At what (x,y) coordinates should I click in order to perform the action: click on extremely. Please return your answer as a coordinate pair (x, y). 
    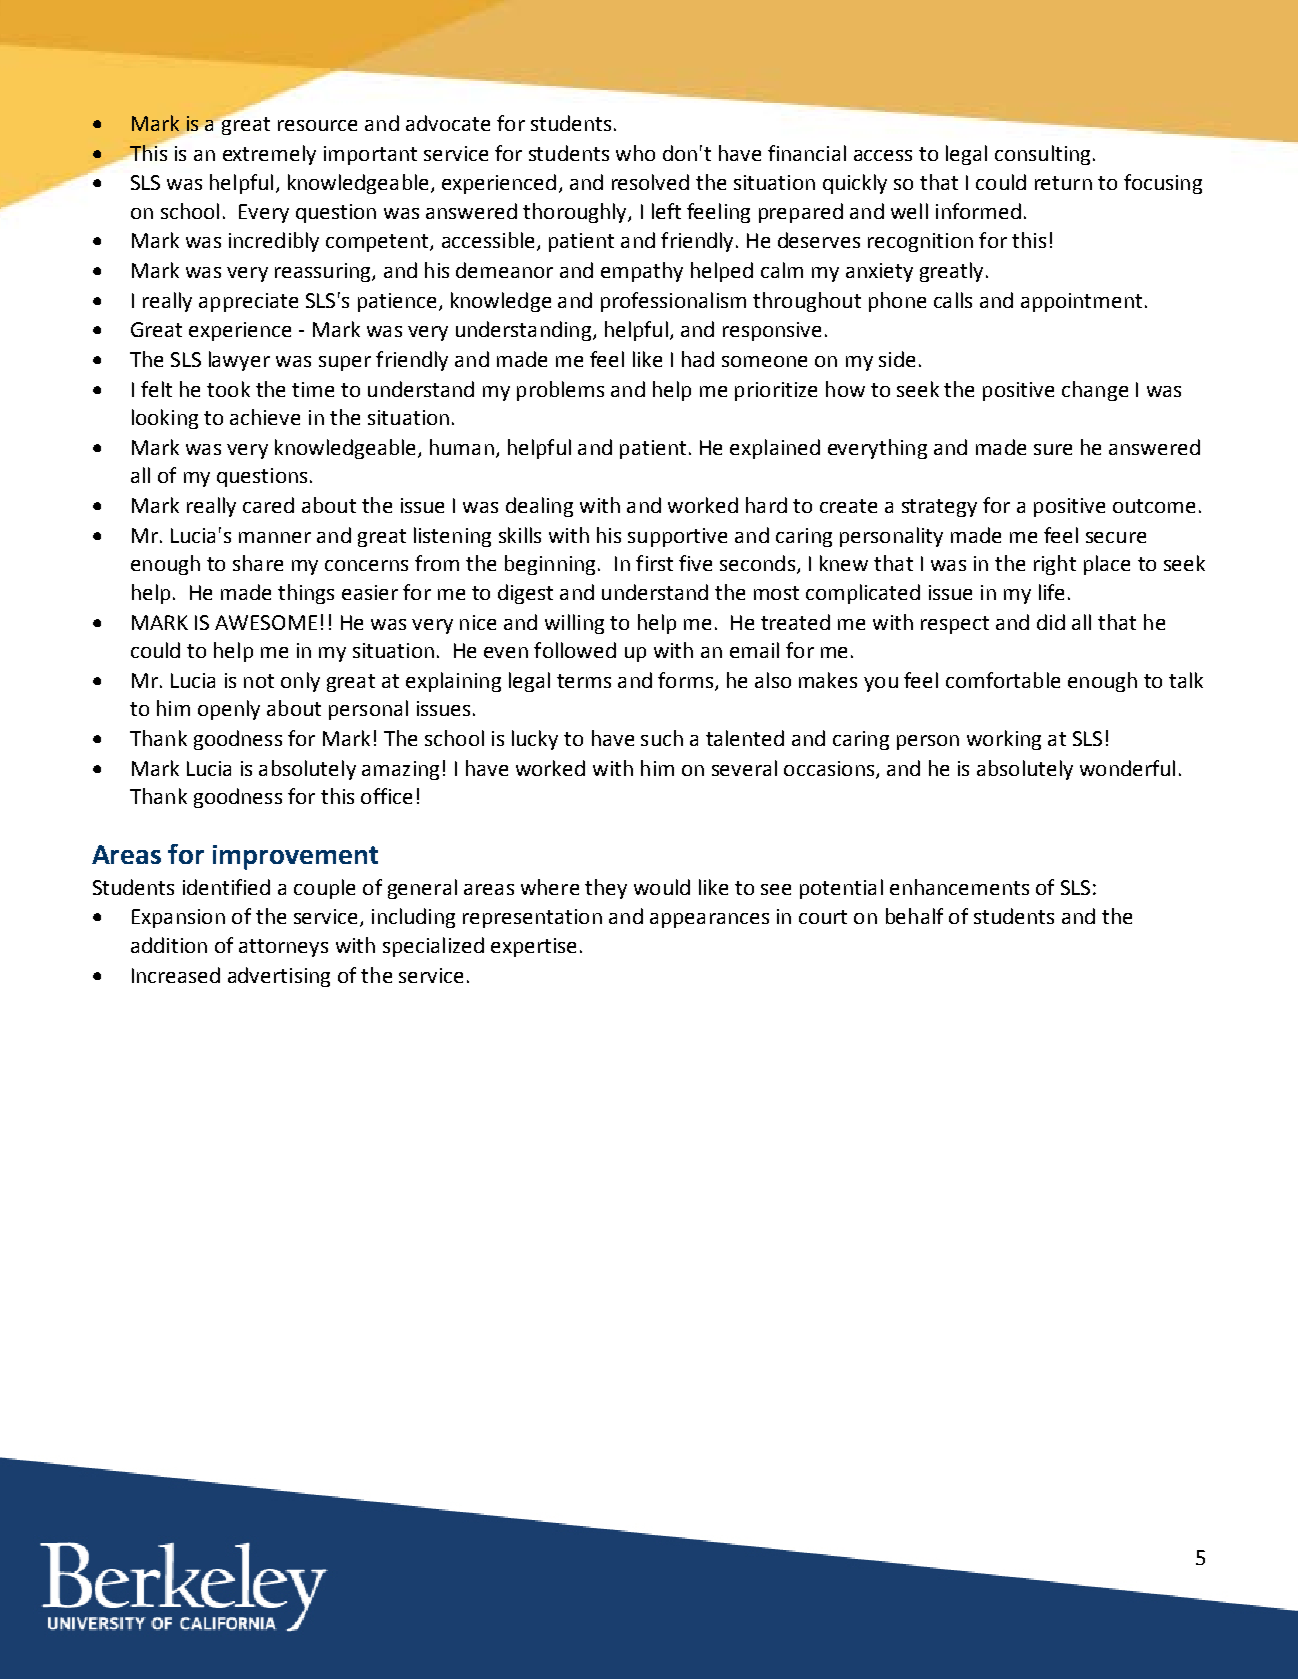
    Looking at the image, I should click on (269, 155).
